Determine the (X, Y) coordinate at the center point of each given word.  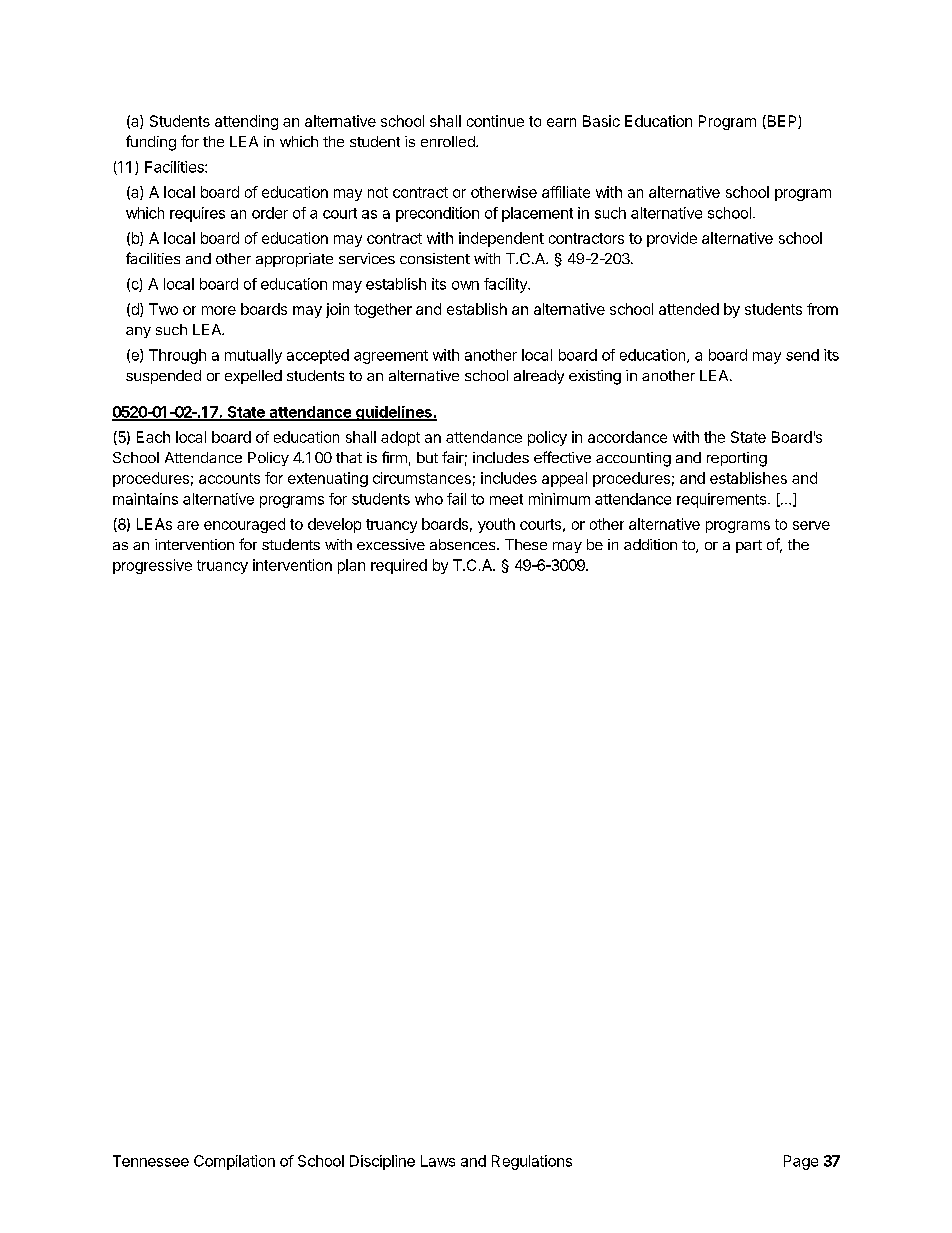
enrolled (449, 141)
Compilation (234, 1162)
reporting (737, 459)
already (539, 377)
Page (801, 1162)
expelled (253, 377)
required (399, 566)
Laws (438, 1161)
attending (246, 122)
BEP (782, 122)
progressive (152, 566)
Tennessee (151, 1161)
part (749, 546)
